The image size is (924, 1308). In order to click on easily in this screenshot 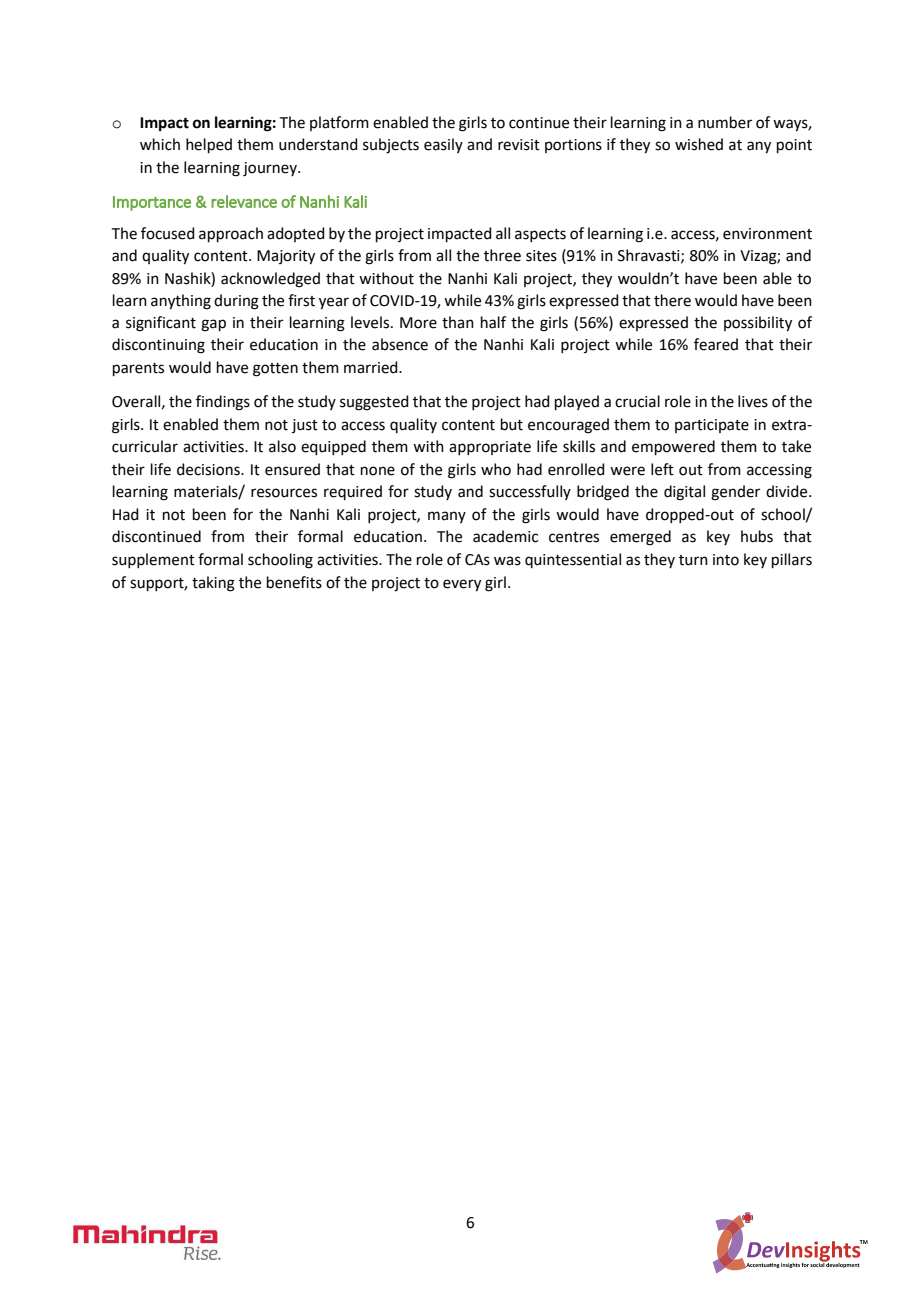, I will do `click(443, 145)`.
